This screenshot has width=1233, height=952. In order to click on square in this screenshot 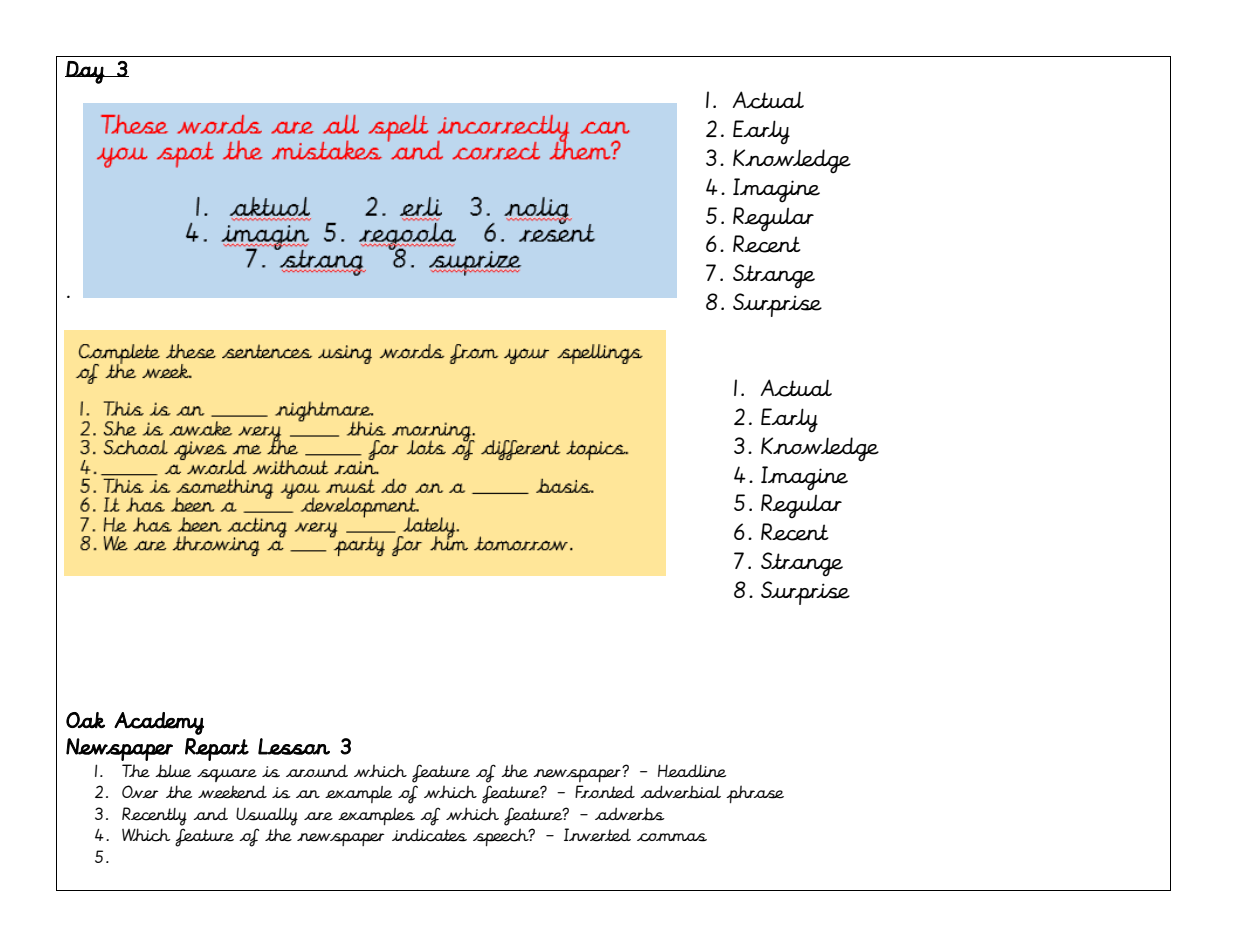, I will do `click(227, 775)`.
